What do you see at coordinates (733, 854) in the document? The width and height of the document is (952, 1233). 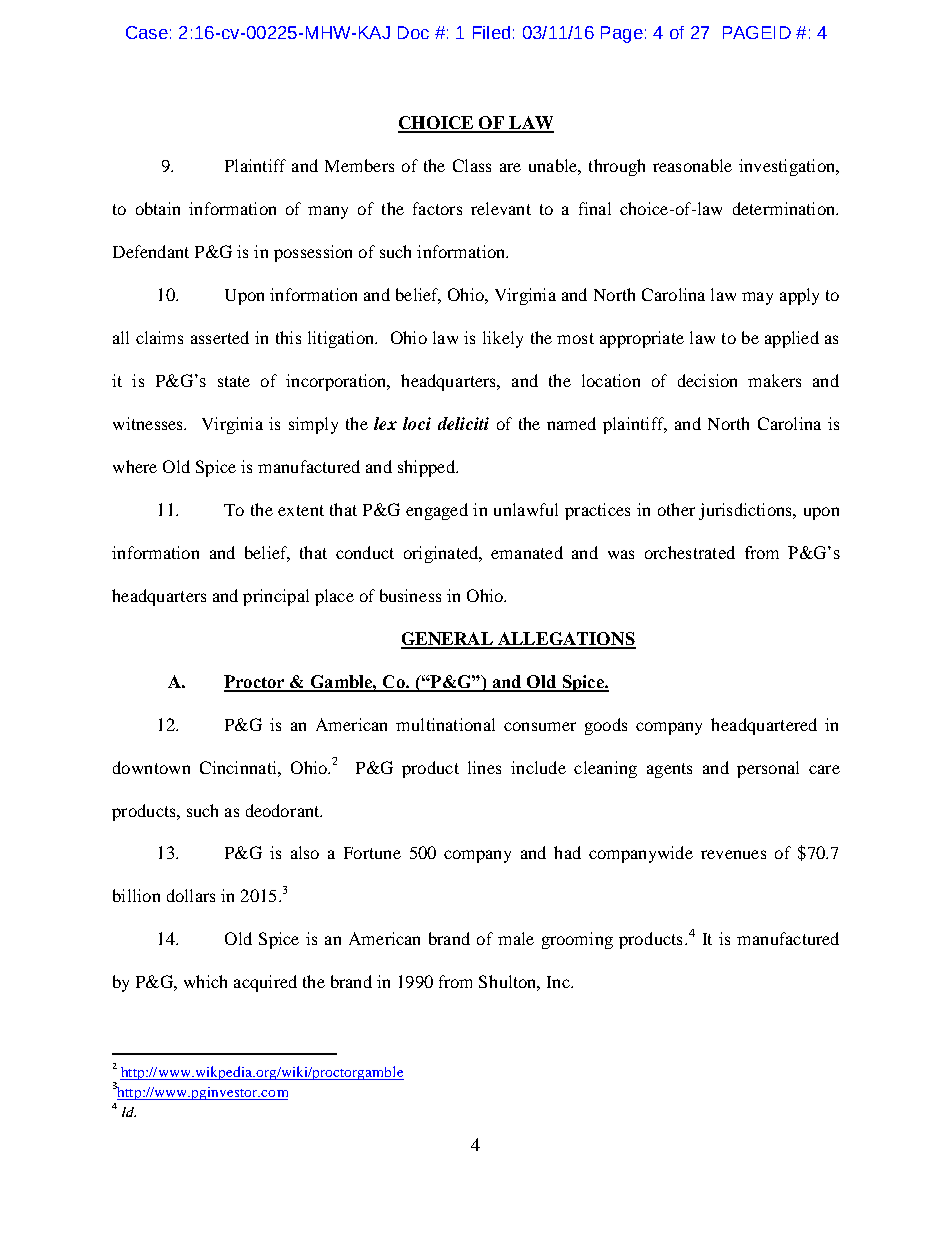 I see `revenues` at bounding box center [733, 854].
